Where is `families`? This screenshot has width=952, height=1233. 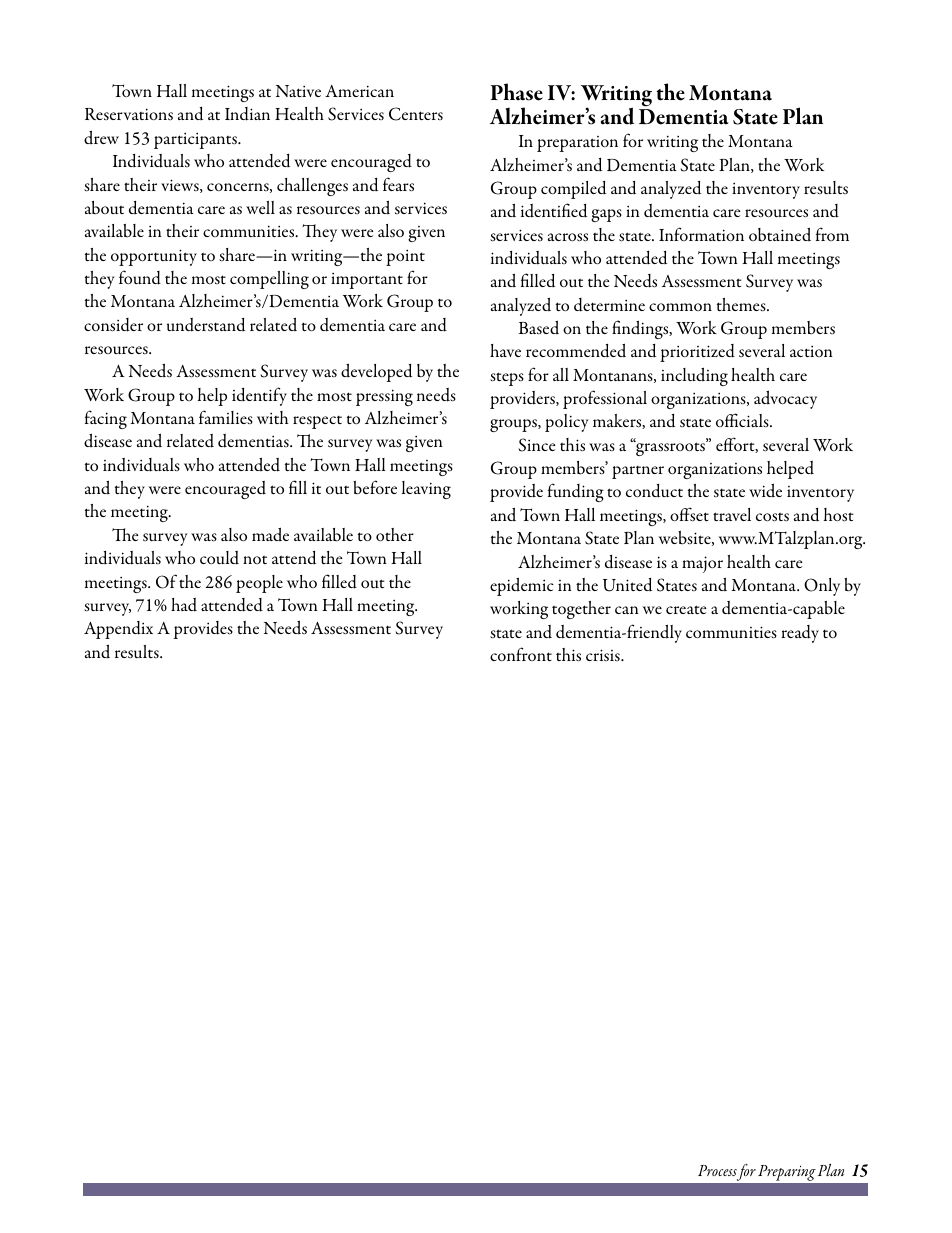 families is located at coordinates (226, 417).
